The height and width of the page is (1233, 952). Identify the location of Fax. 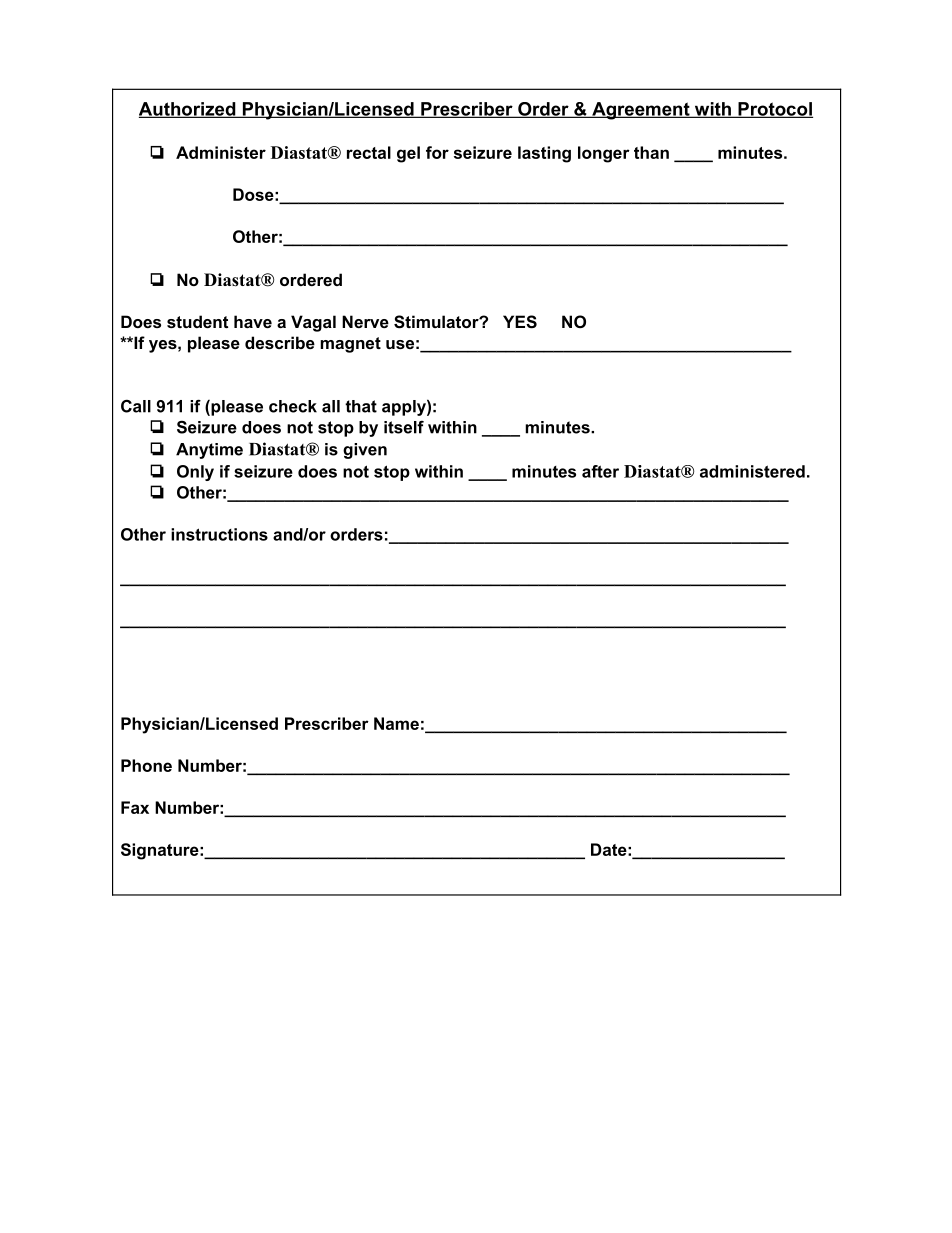
(135, 807).
